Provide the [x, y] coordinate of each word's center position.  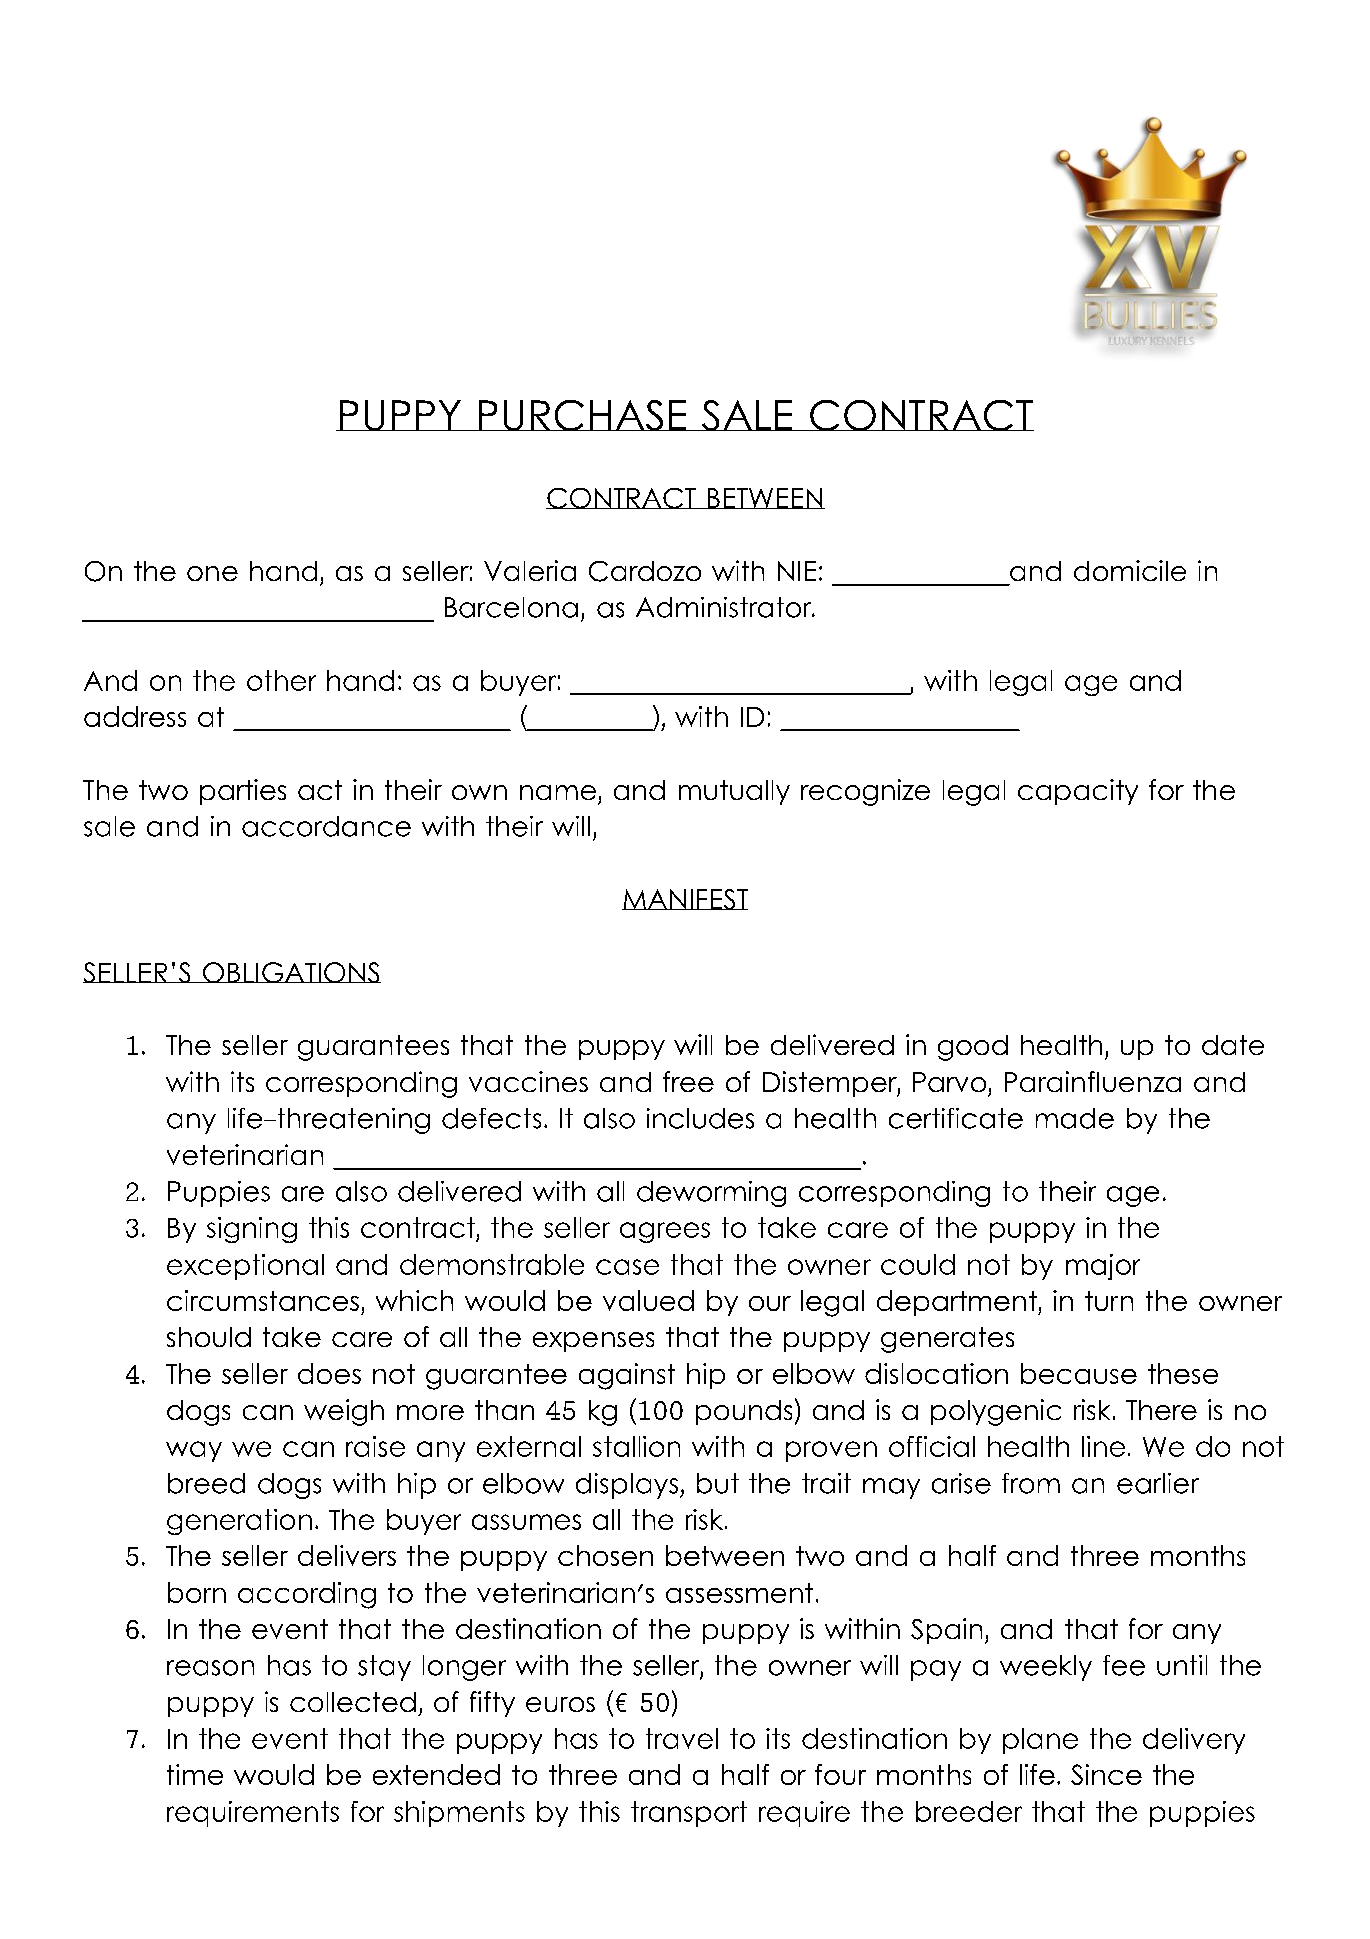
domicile [1130, 570]
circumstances [263, 1300]
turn [1109, 1301]
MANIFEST [685, 899]
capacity [1078, 792]
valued [648, 1300]
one [212, 573]
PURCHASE [582, 415]
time [195, 1774]
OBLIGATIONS [291, 972]
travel [682, 1738]
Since [1106, 1774]
